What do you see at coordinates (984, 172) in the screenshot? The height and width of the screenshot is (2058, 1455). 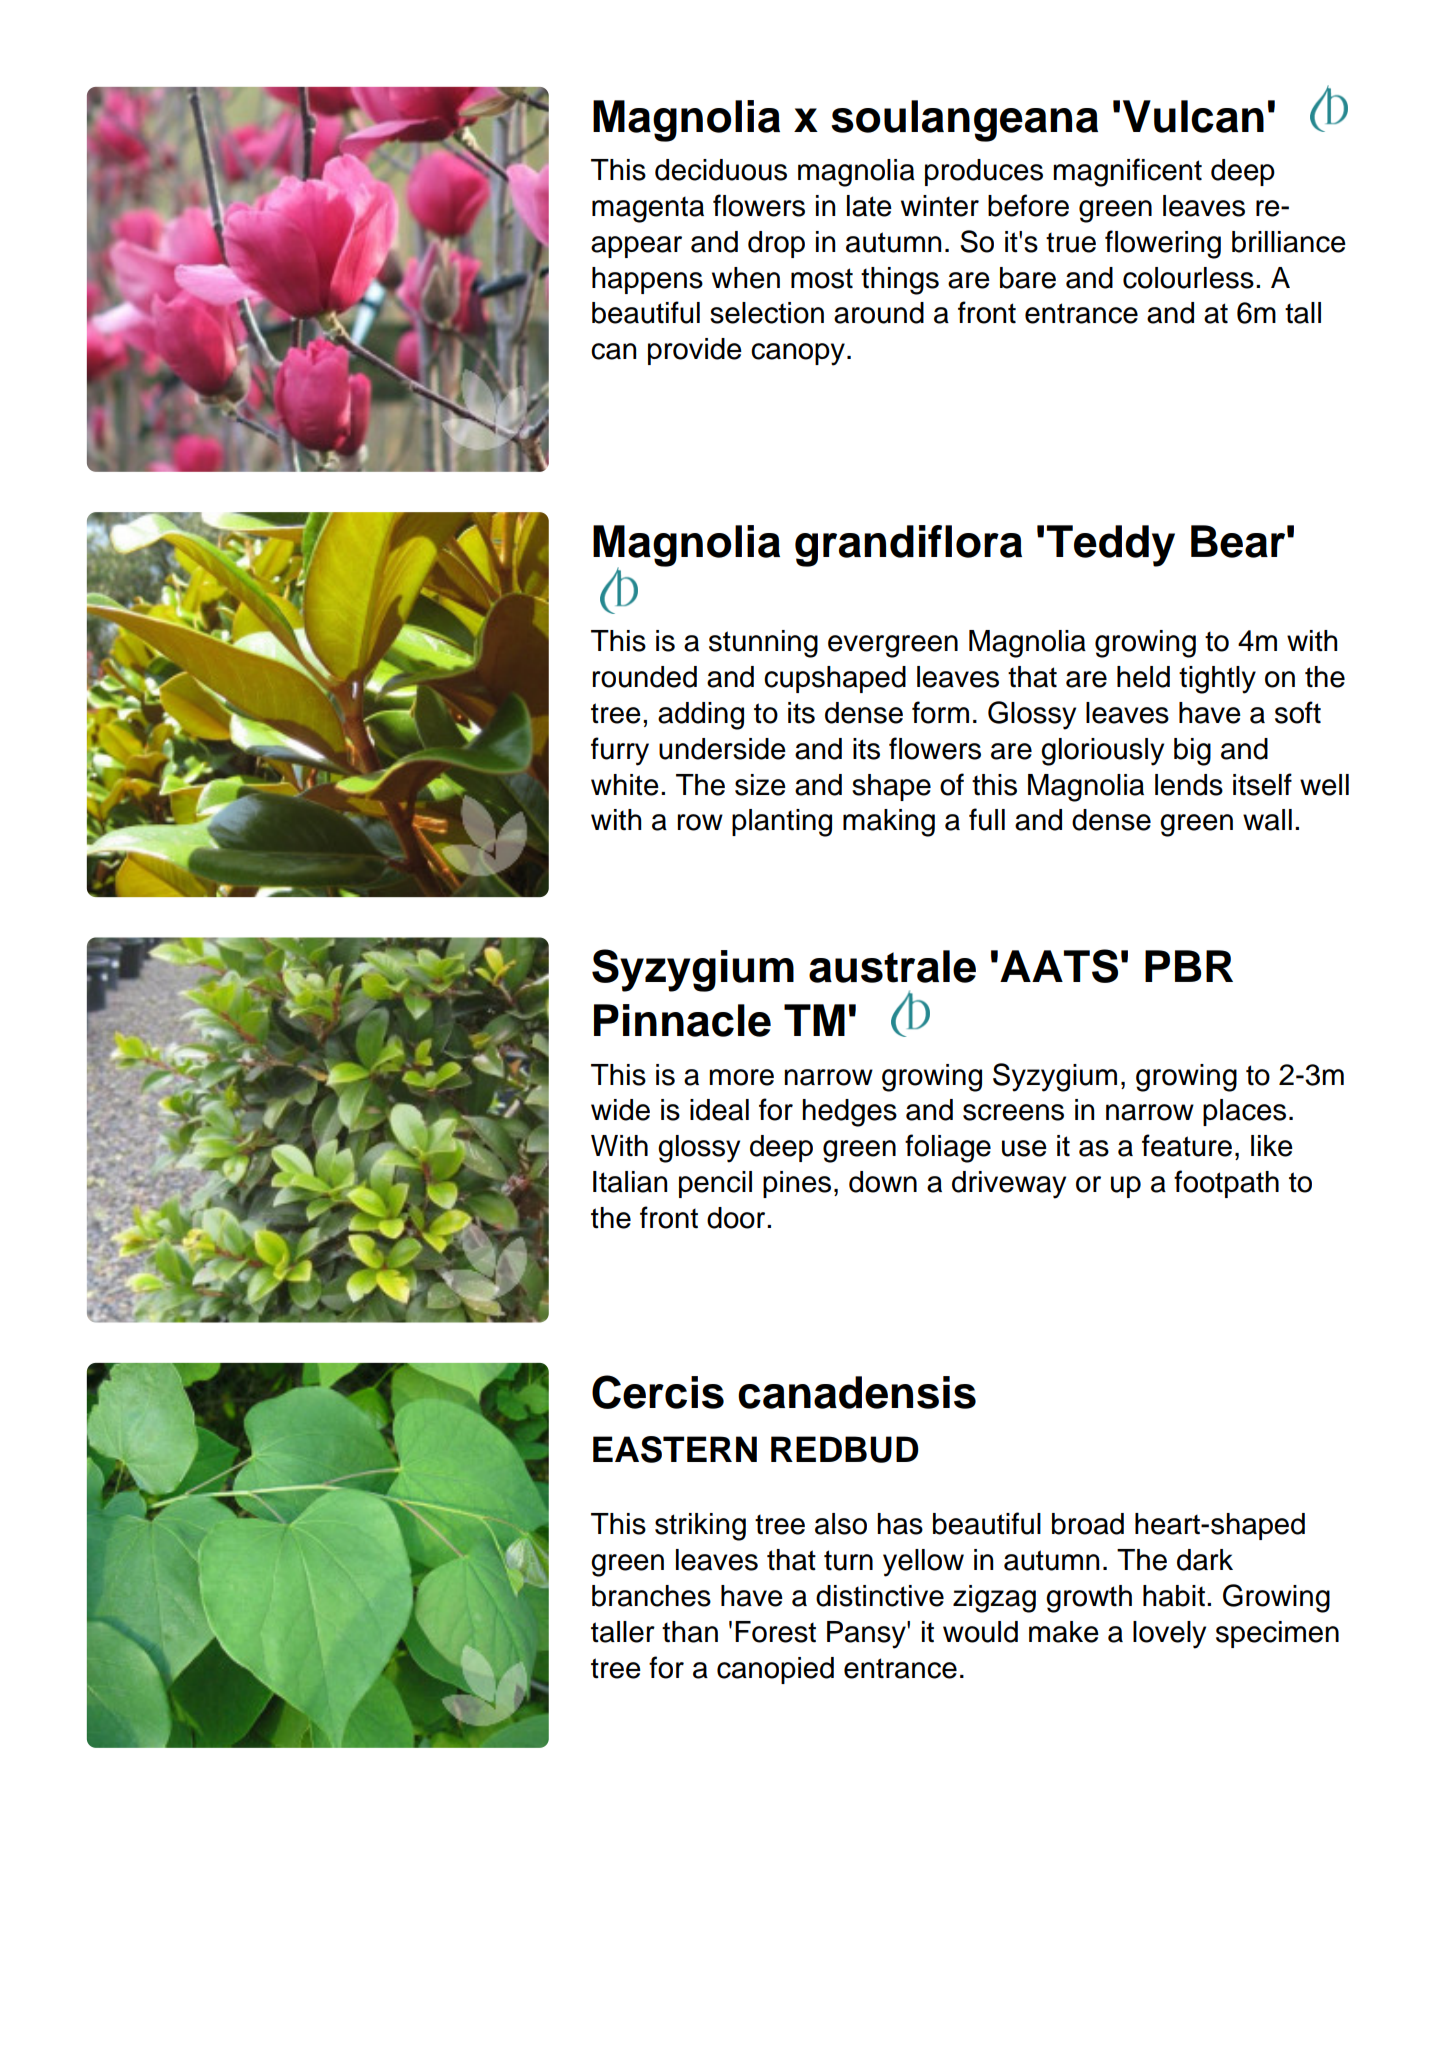 I see `produces` at bounding box center [984, 172].
